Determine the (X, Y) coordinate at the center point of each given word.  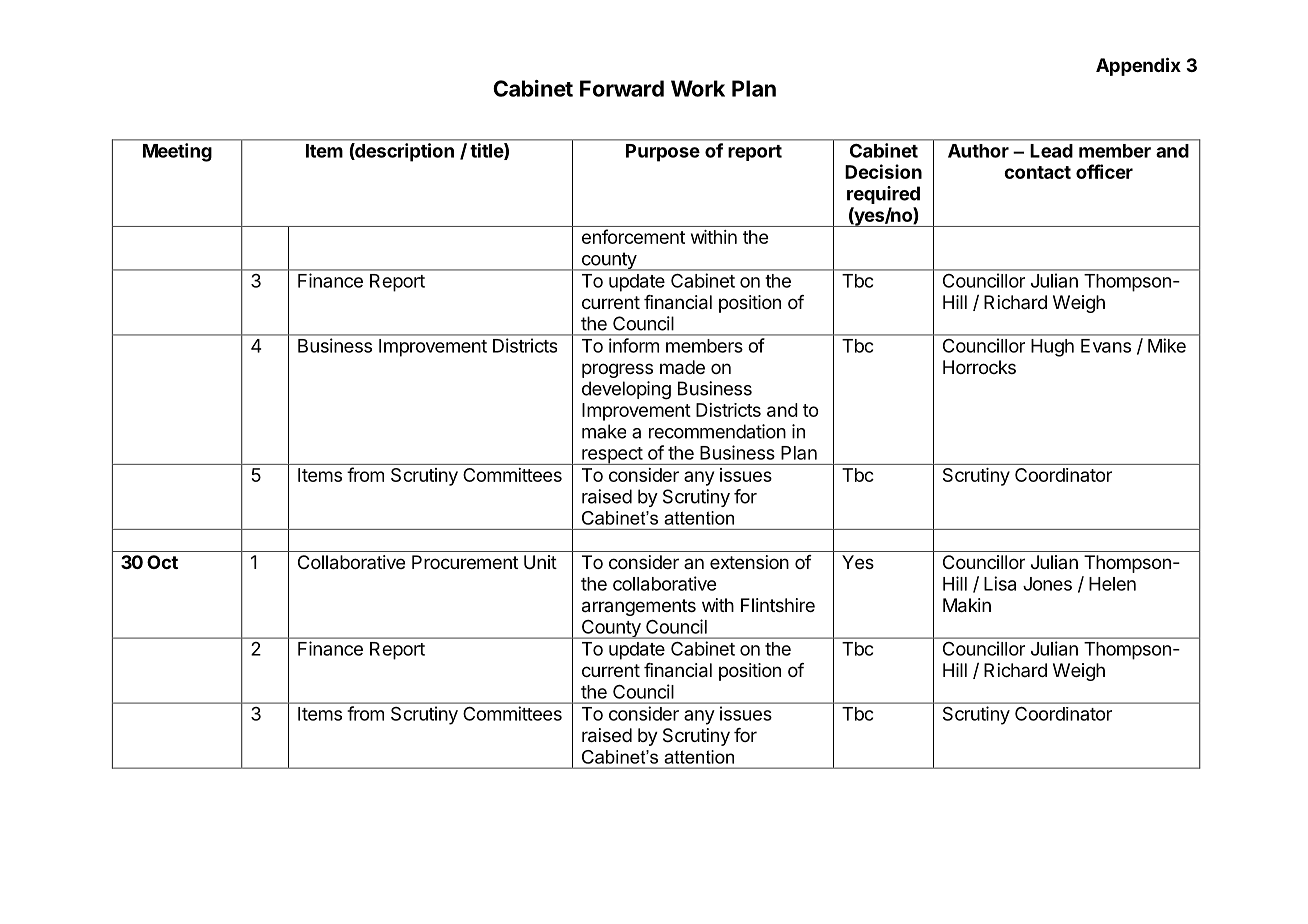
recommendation (717, 431)
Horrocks (979, 367)
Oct (162, 562)
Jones (1047, 584)
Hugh (1052, 348)
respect (612, 456)
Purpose (663, 153)
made (682, 367)
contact (1037, 172)
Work (698, 88)
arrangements (639, 607)
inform (634, 345)
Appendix (1138, 66)
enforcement (633, 236)
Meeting (177, 152)
